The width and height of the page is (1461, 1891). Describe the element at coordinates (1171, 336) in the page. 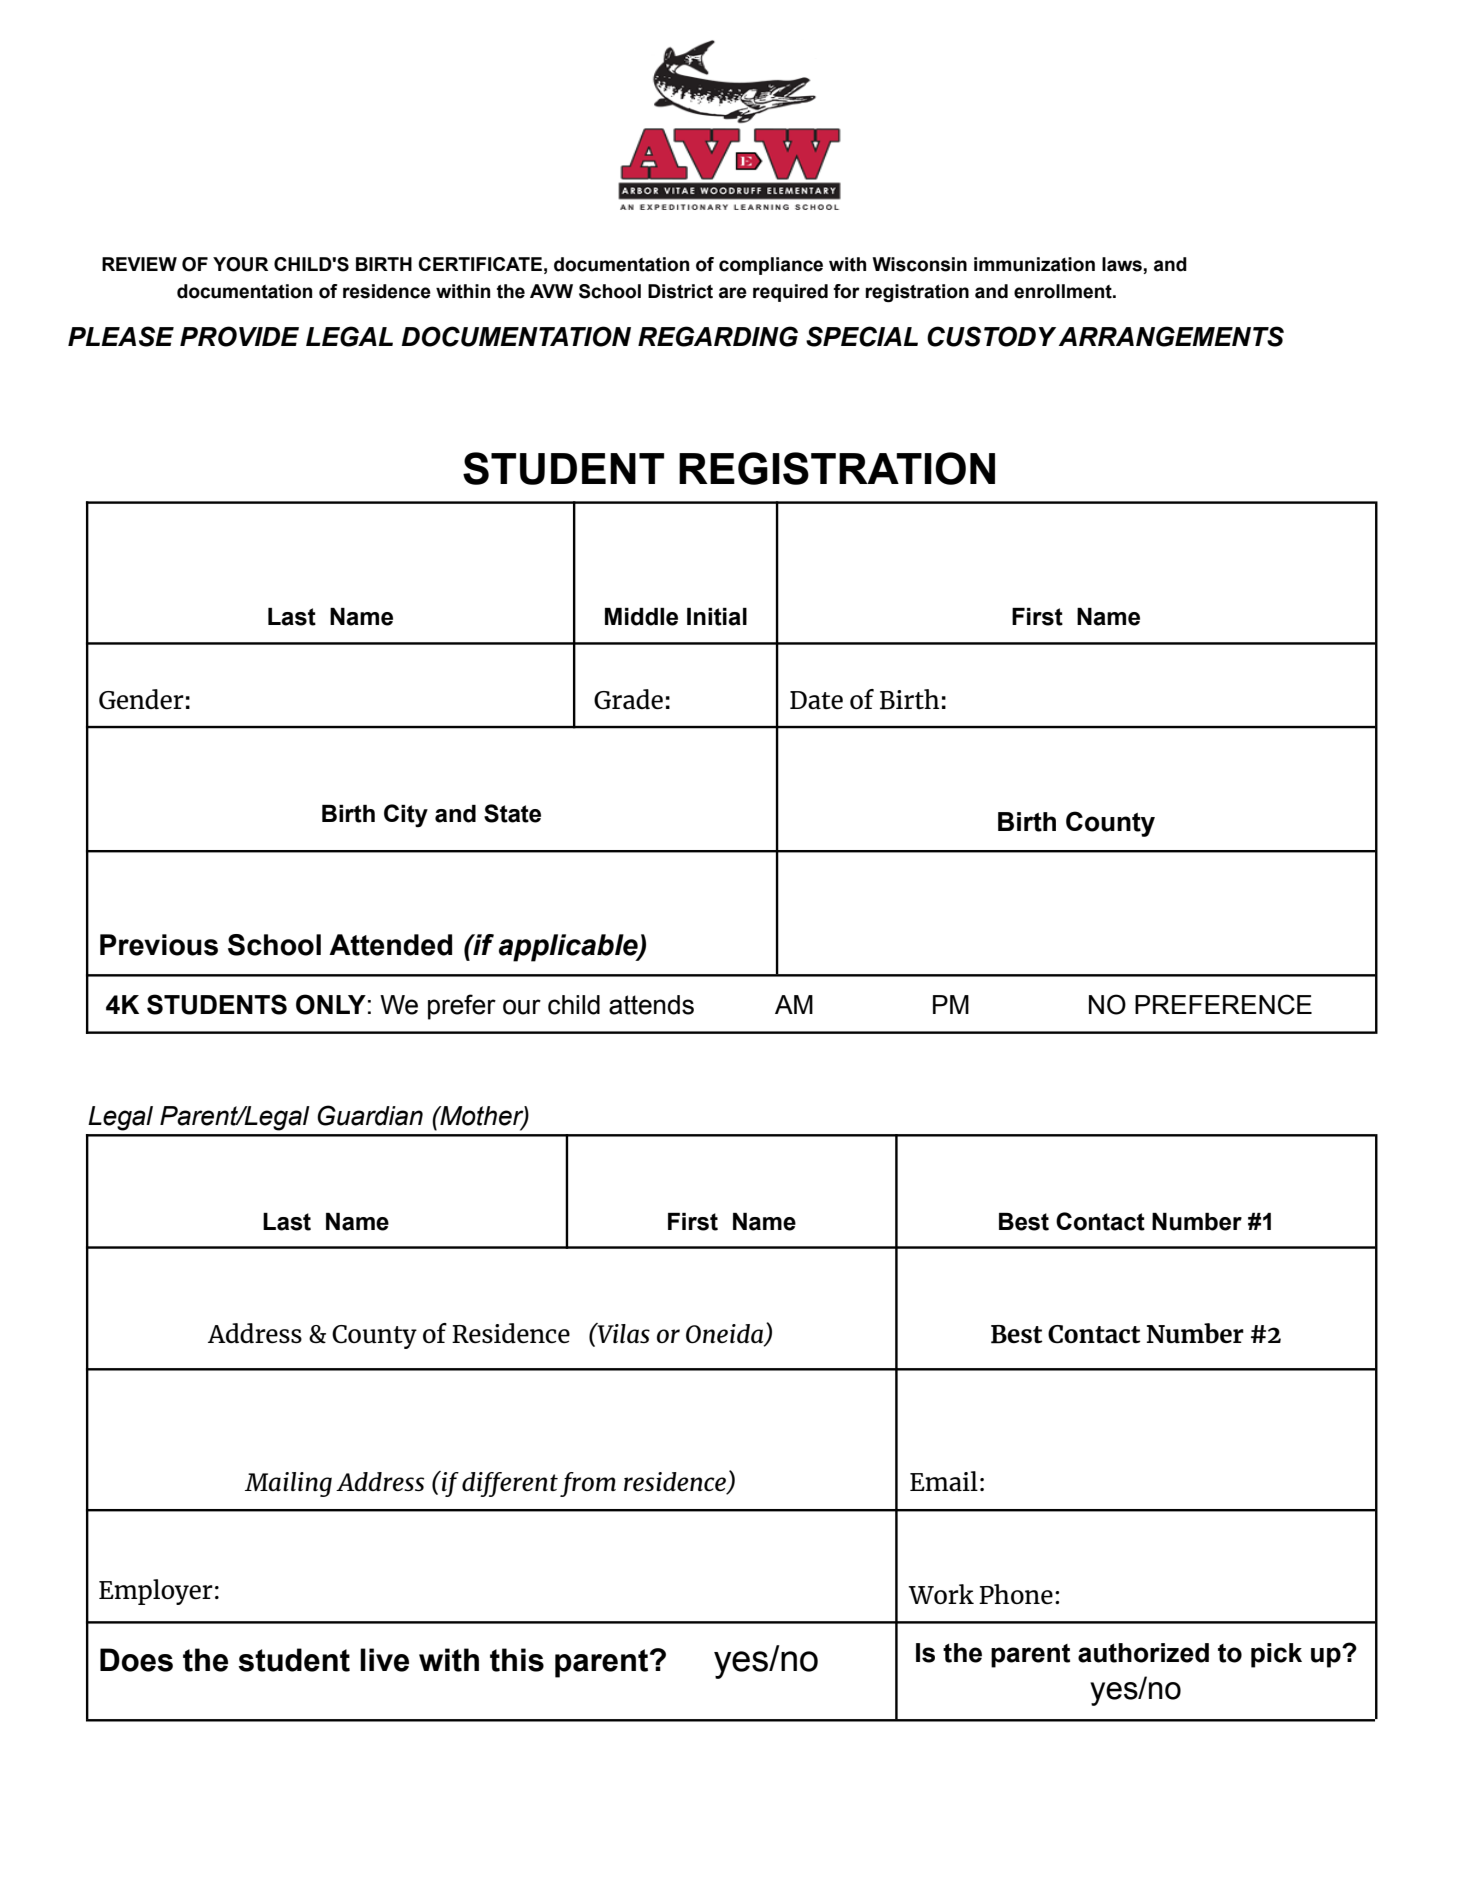

I see `ARRANGEMENTS` at that location.
